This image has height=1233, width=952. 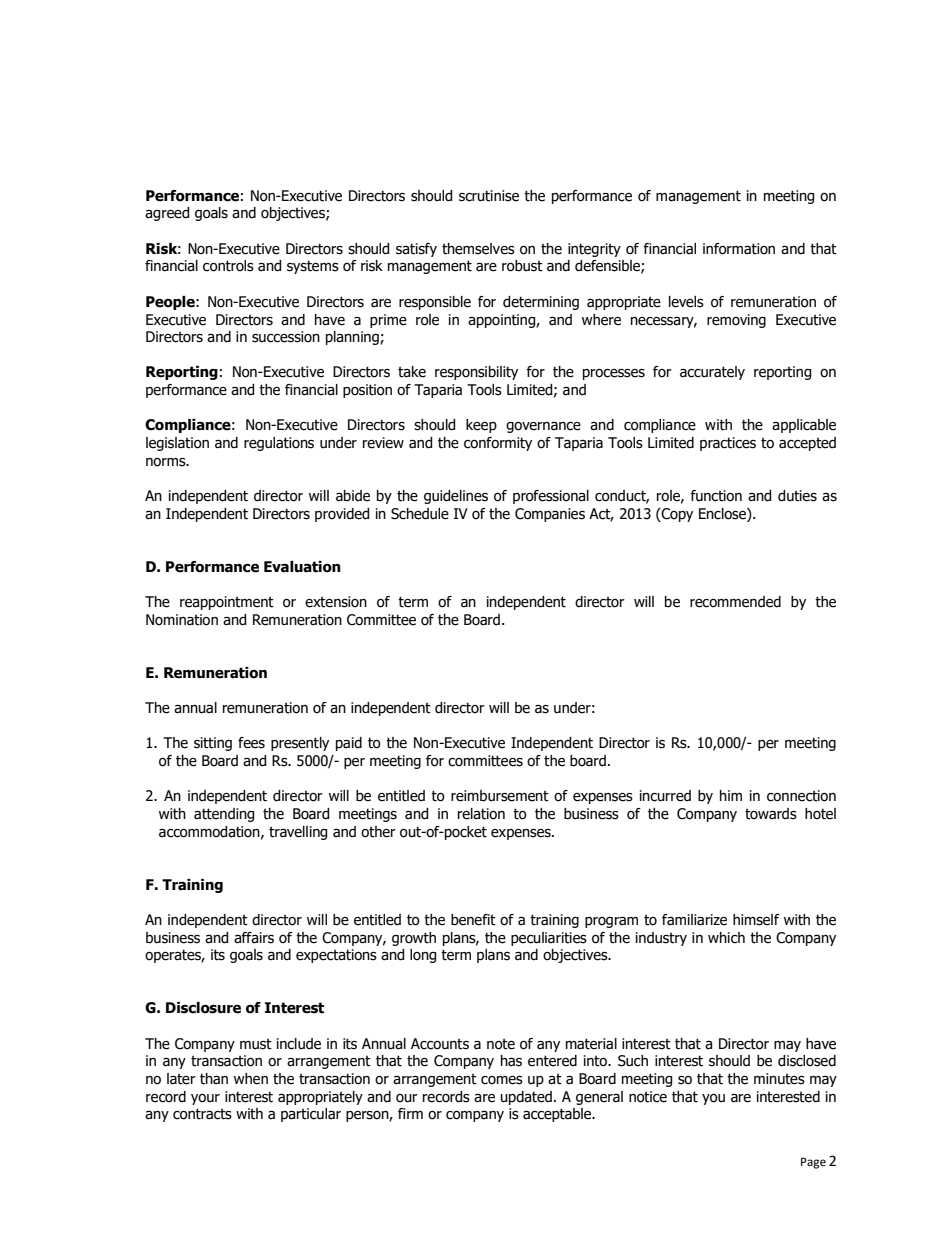 What do you see at coordinates (251, 743) in the image?
I see `fees` at bounding box center [251, 743].
